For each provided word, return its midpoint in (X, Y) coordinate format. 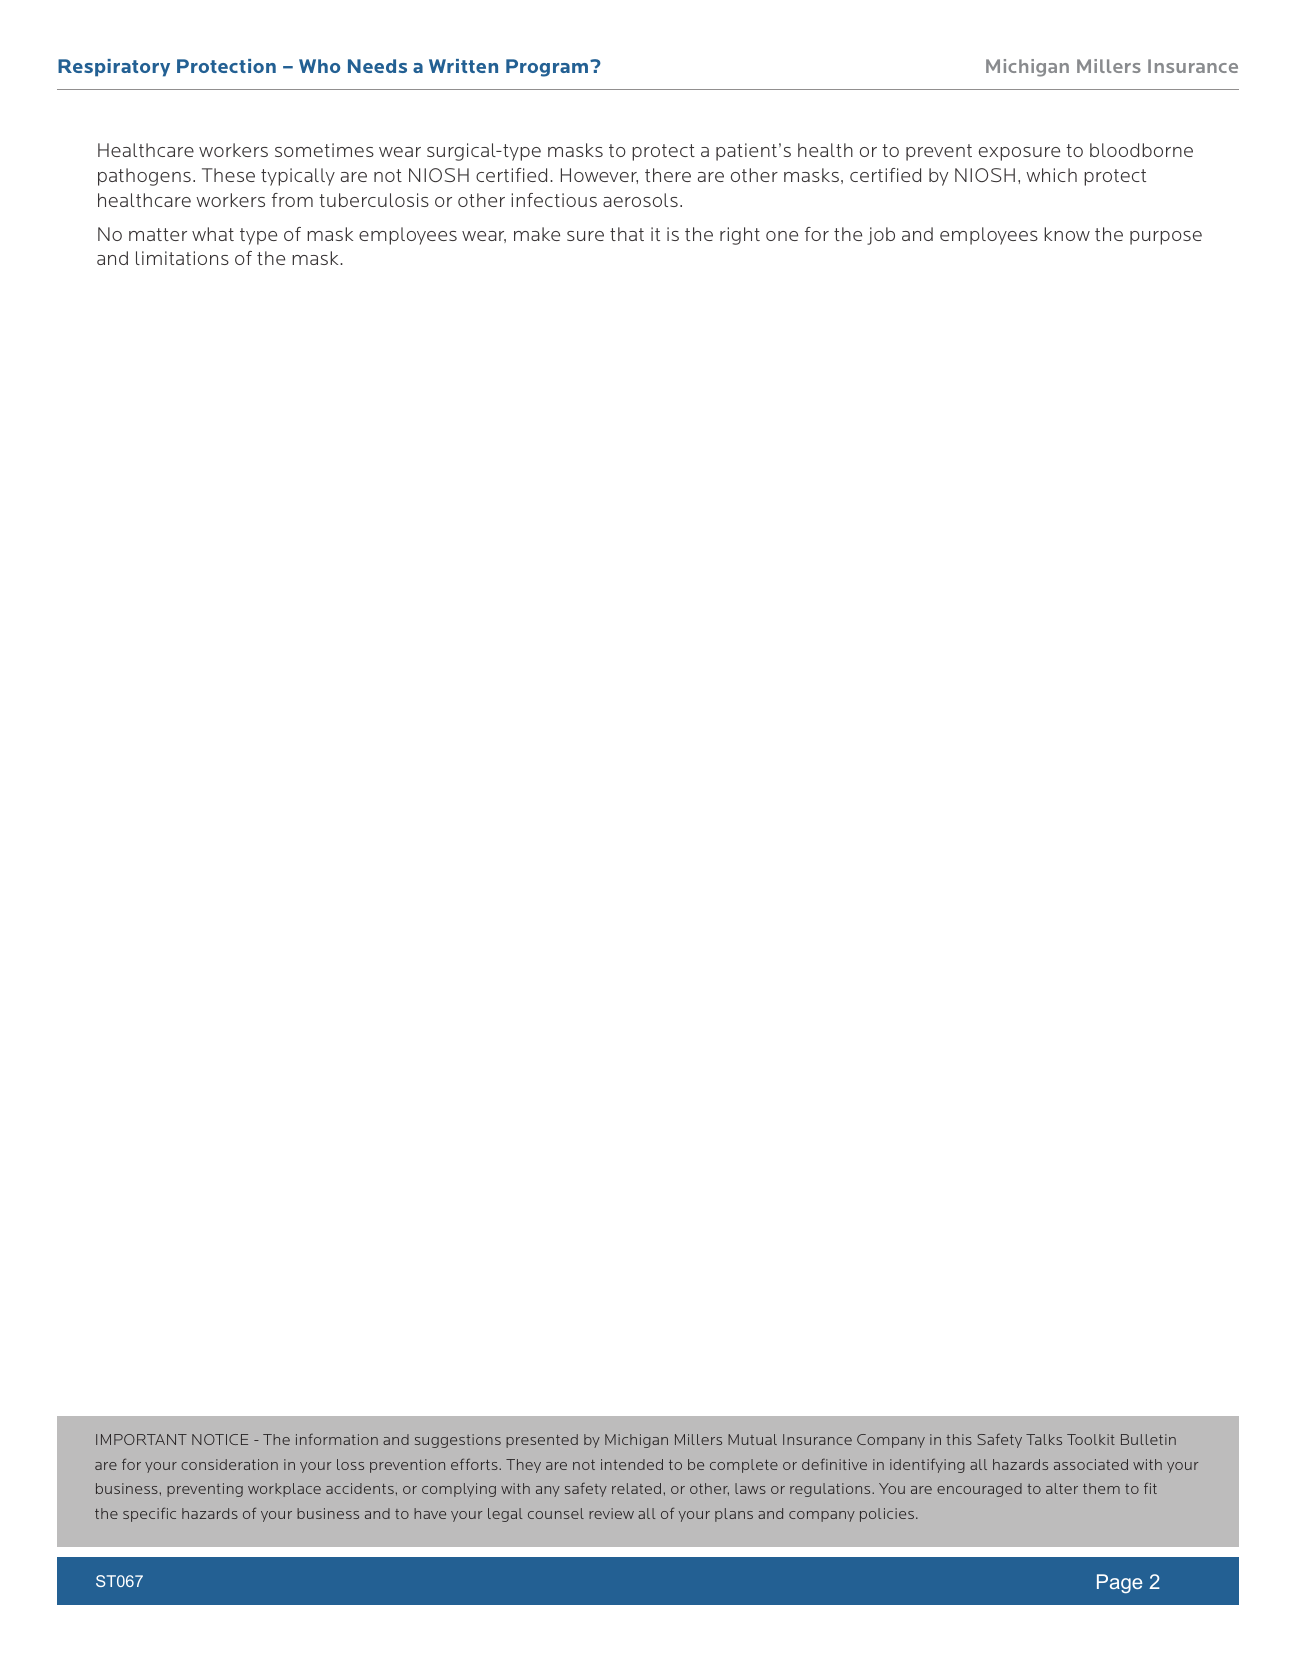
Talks (1044, 1439)
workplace (284, 1490)
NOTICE (220, 1439)
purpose (1166, 238)
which (1051, 175)
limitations (182, 258)
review (611, 1513)
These (228, 175)
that (627, 234)
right (740, 236)
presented (542, 1441)
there (668, 175)
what (213, 234)
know (1067, 234)
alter (1062, 1488)
